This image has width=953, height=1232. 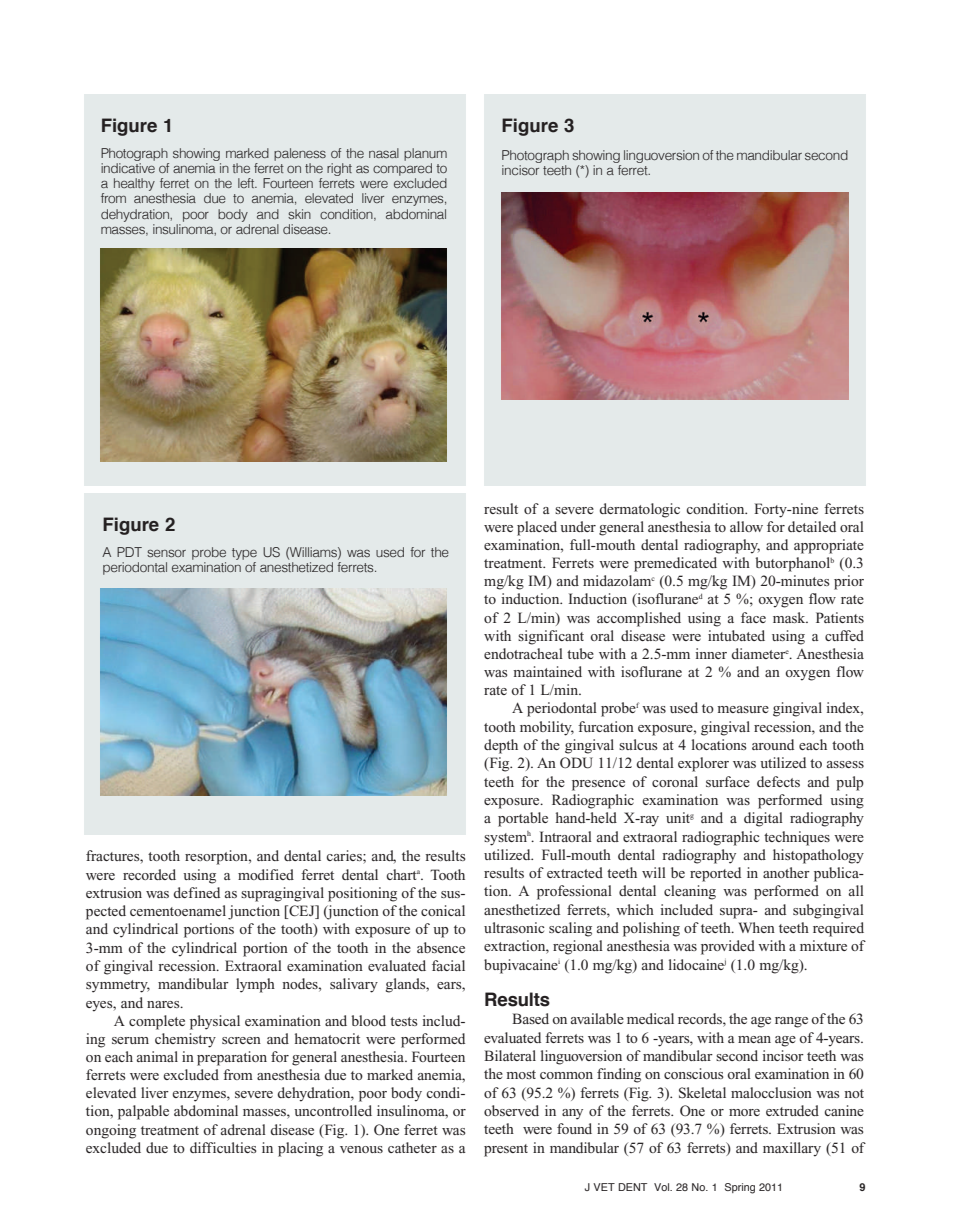 What do you see at coordinates (402, 171) in the image?
I see `compared` at bounding box center [402, 171].
